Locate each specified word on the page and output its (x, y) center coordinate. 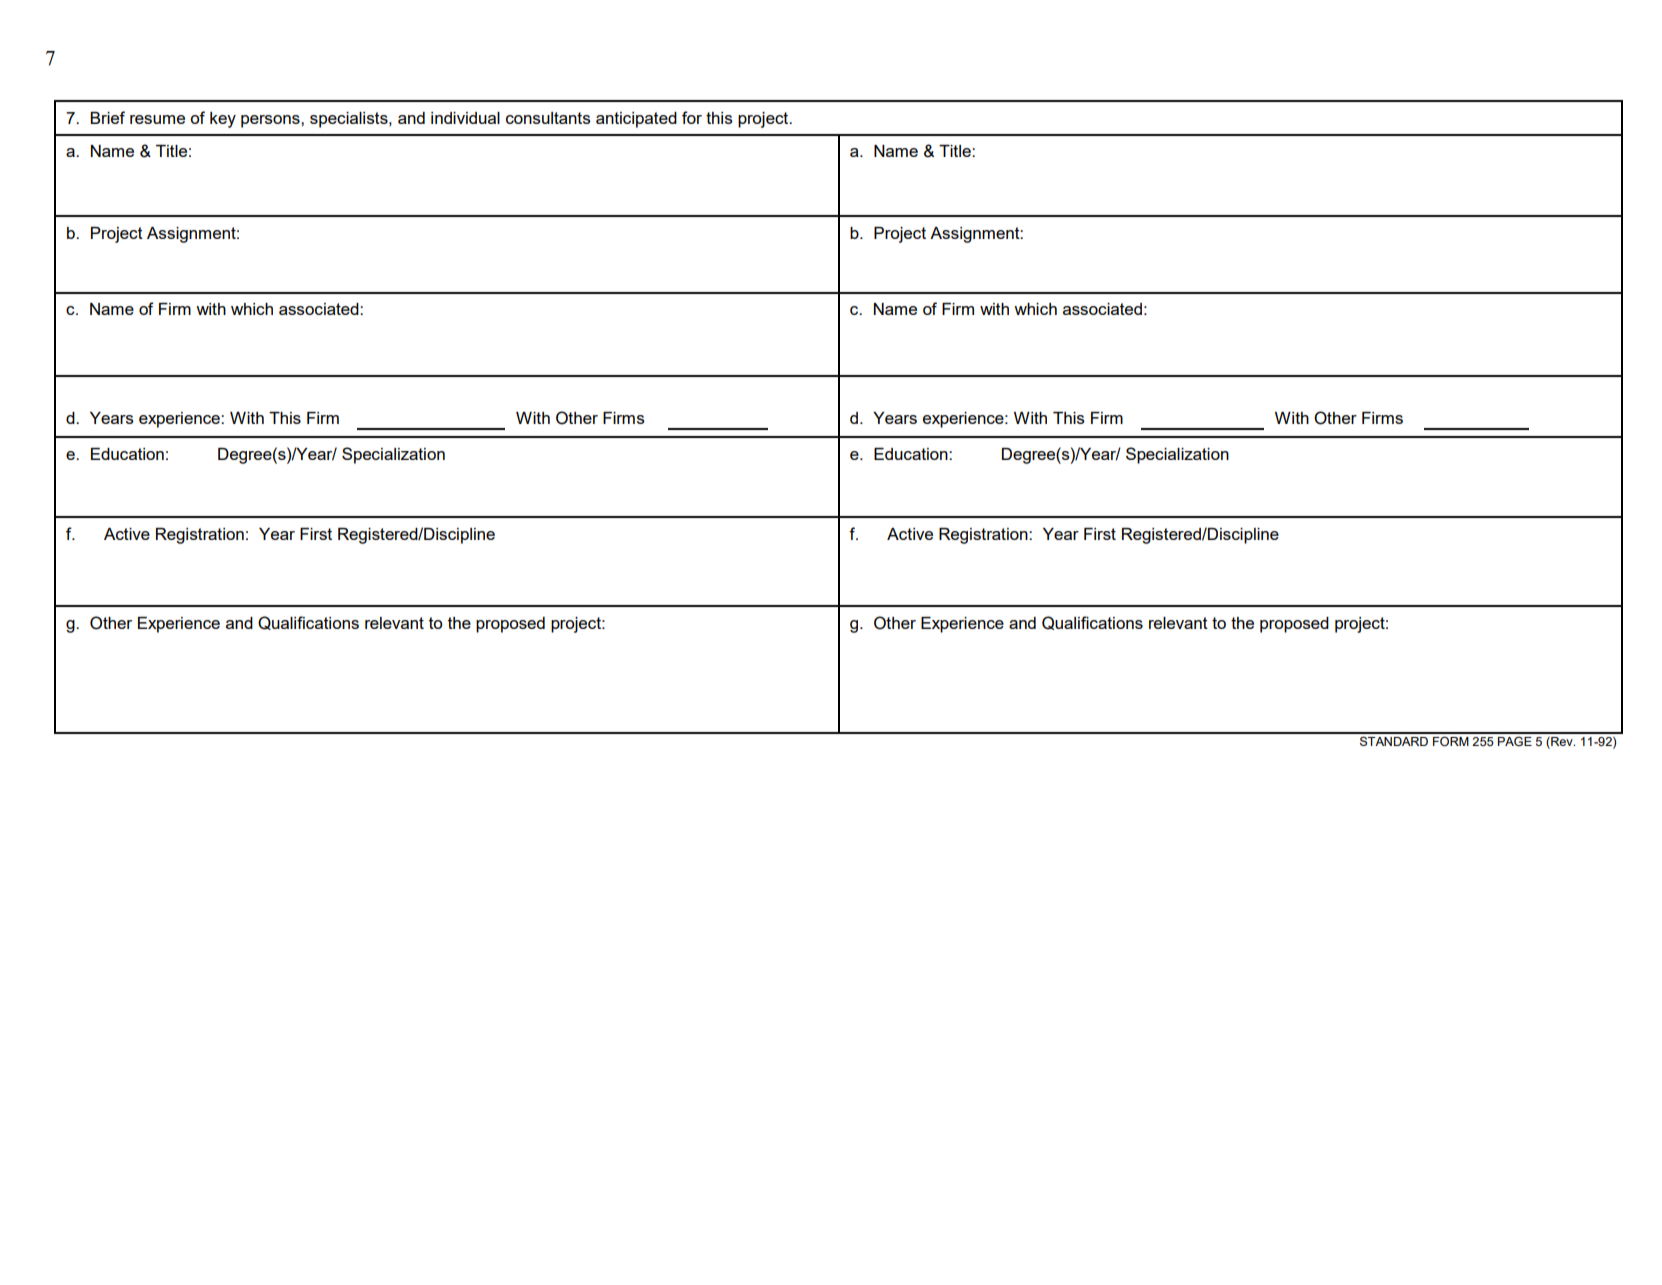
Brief (107, 117)
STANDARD (1394, 741)
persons (271, 121)
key (223, 120)
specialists (350, 120)
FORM (1451, 741)
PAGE (1515, 741)
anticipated (636, 120)
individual (465, 118)
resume (157, 119)
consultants (548, 118)
